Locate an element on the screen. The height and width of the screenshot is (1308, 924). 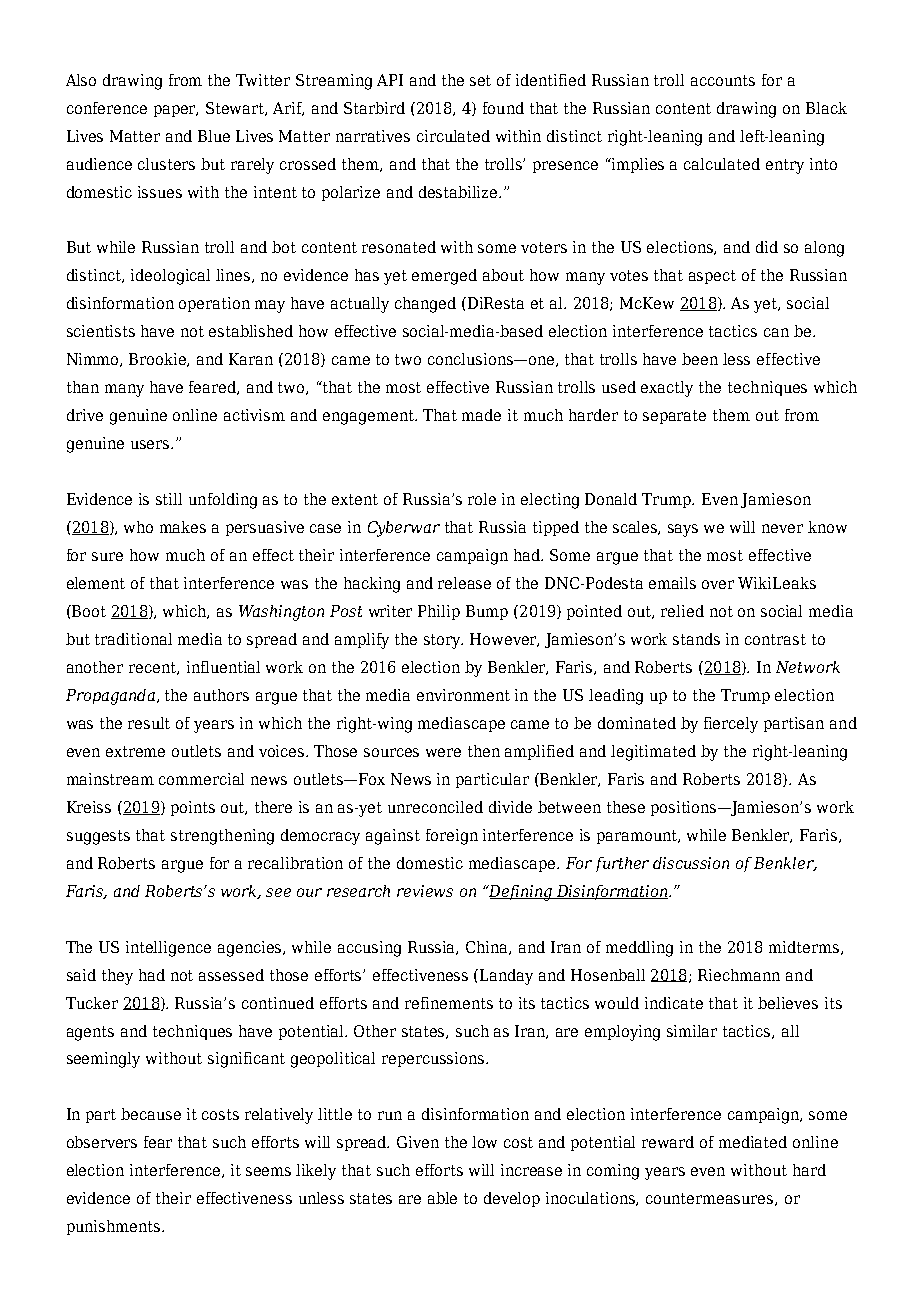
traditional is located at coordinates (133, 639).
